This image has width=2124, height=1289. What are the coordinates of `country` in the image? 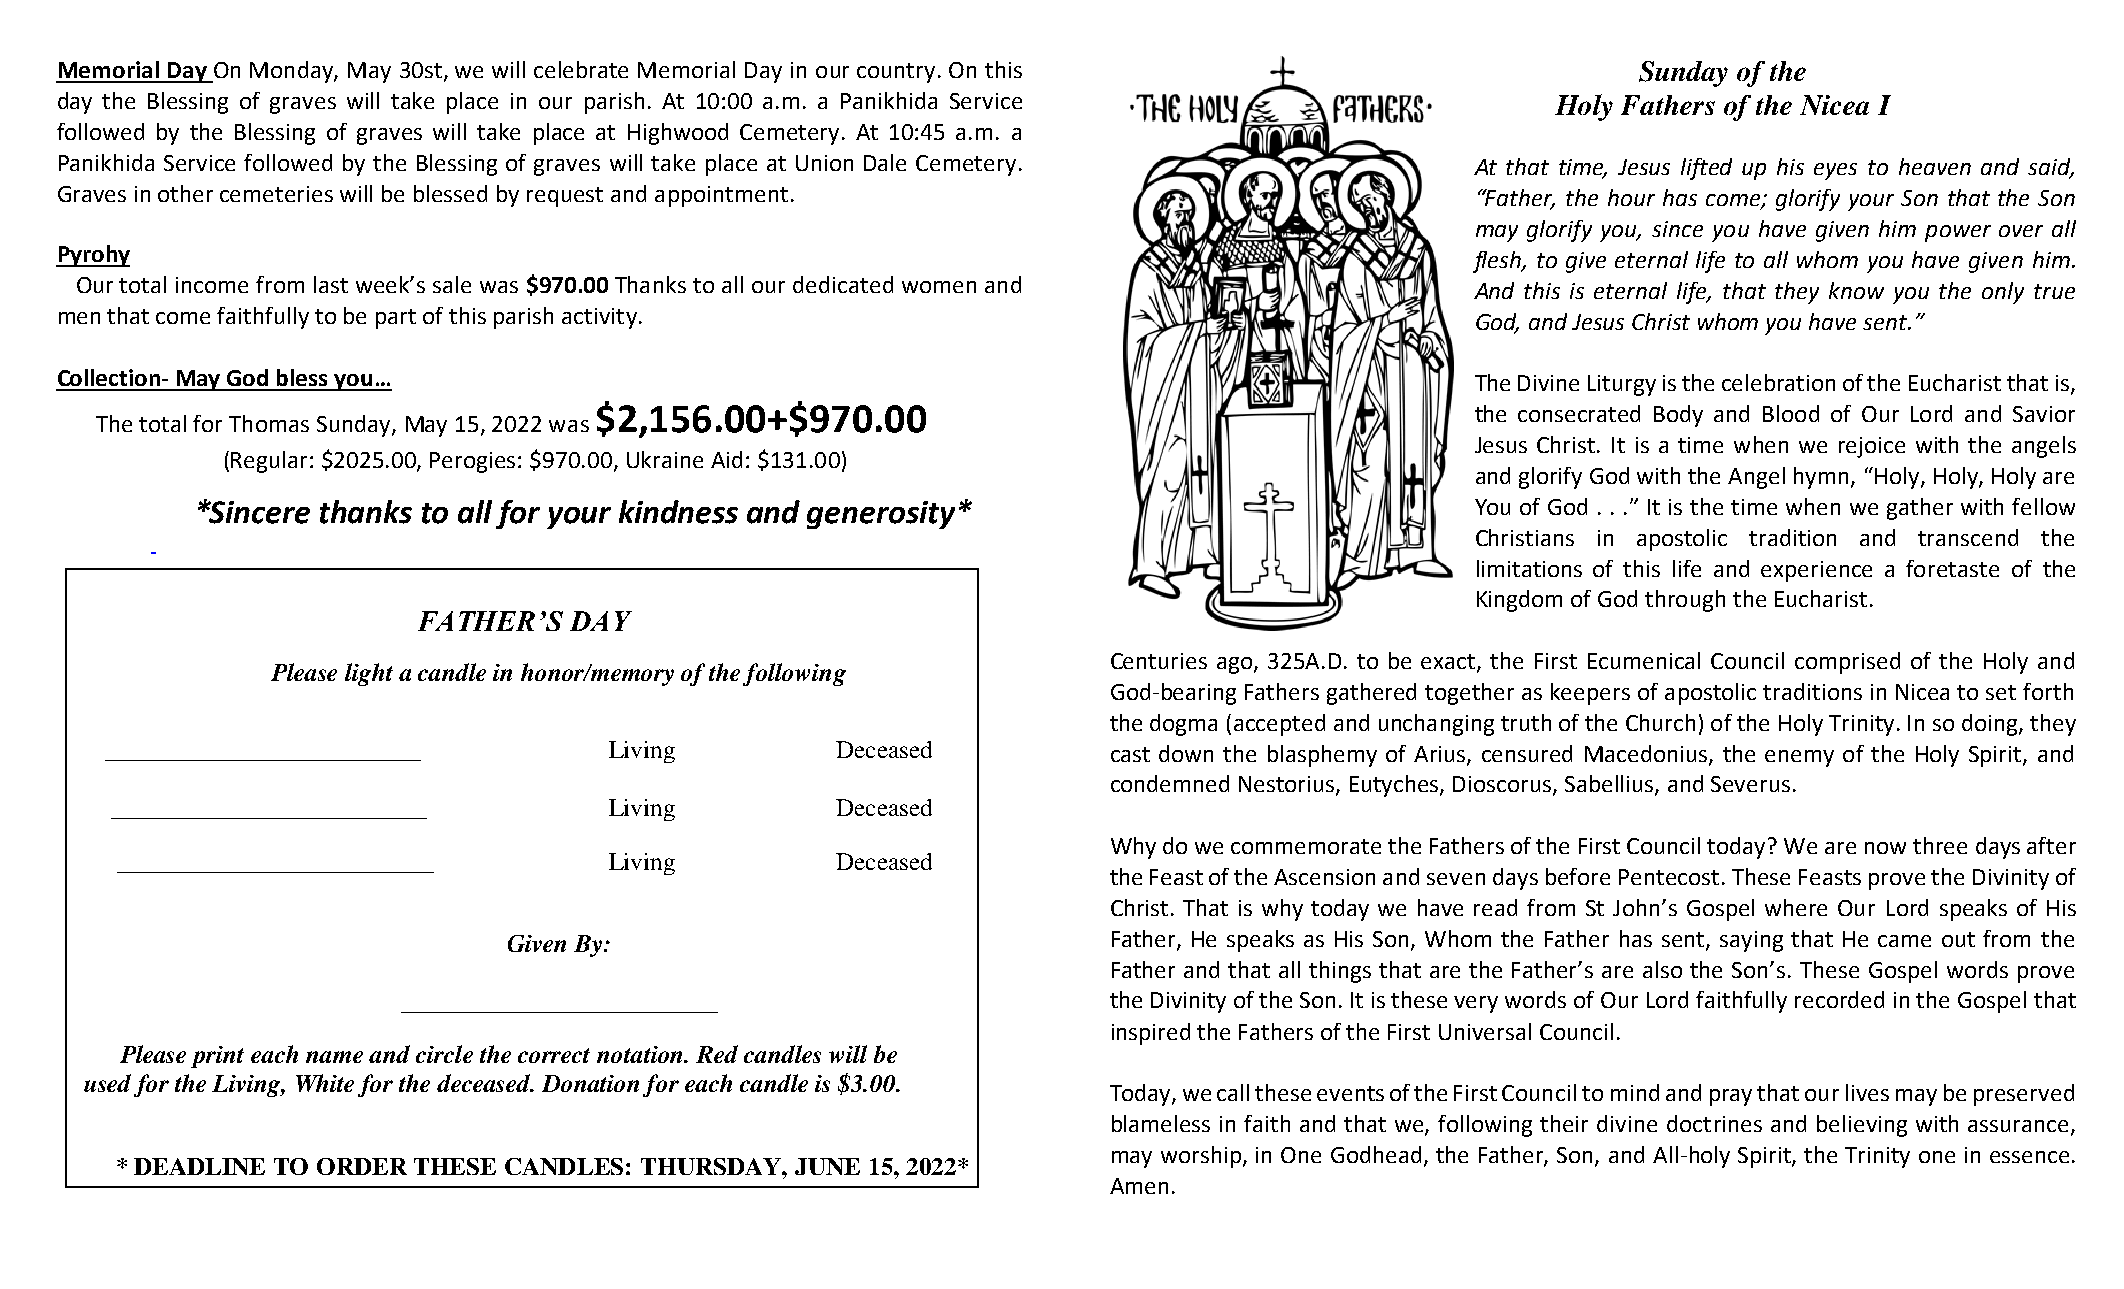 It's located at (898, 73).
